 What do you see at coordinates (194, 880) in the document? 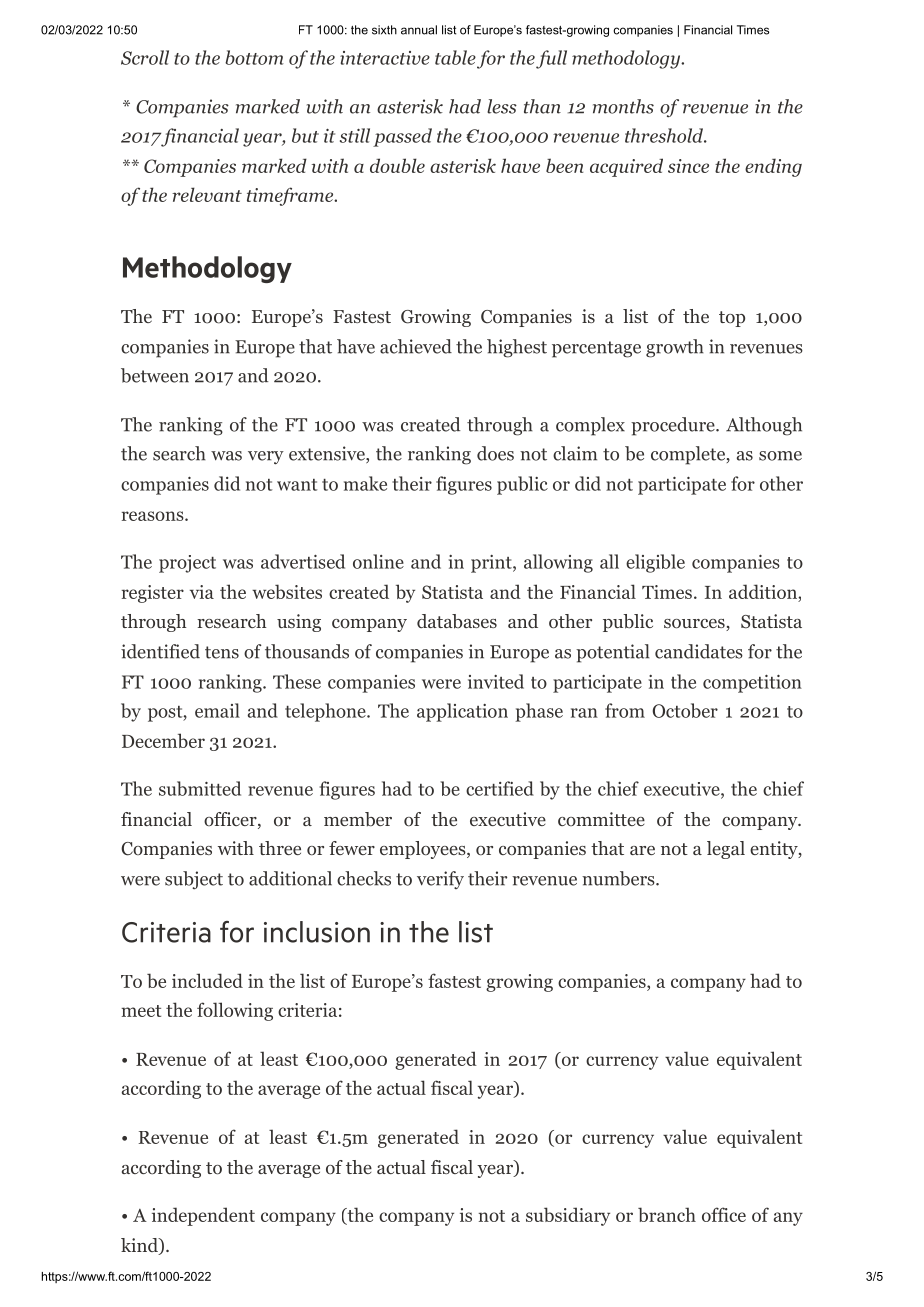
I see `subject` at bounding box center [194, 880].
